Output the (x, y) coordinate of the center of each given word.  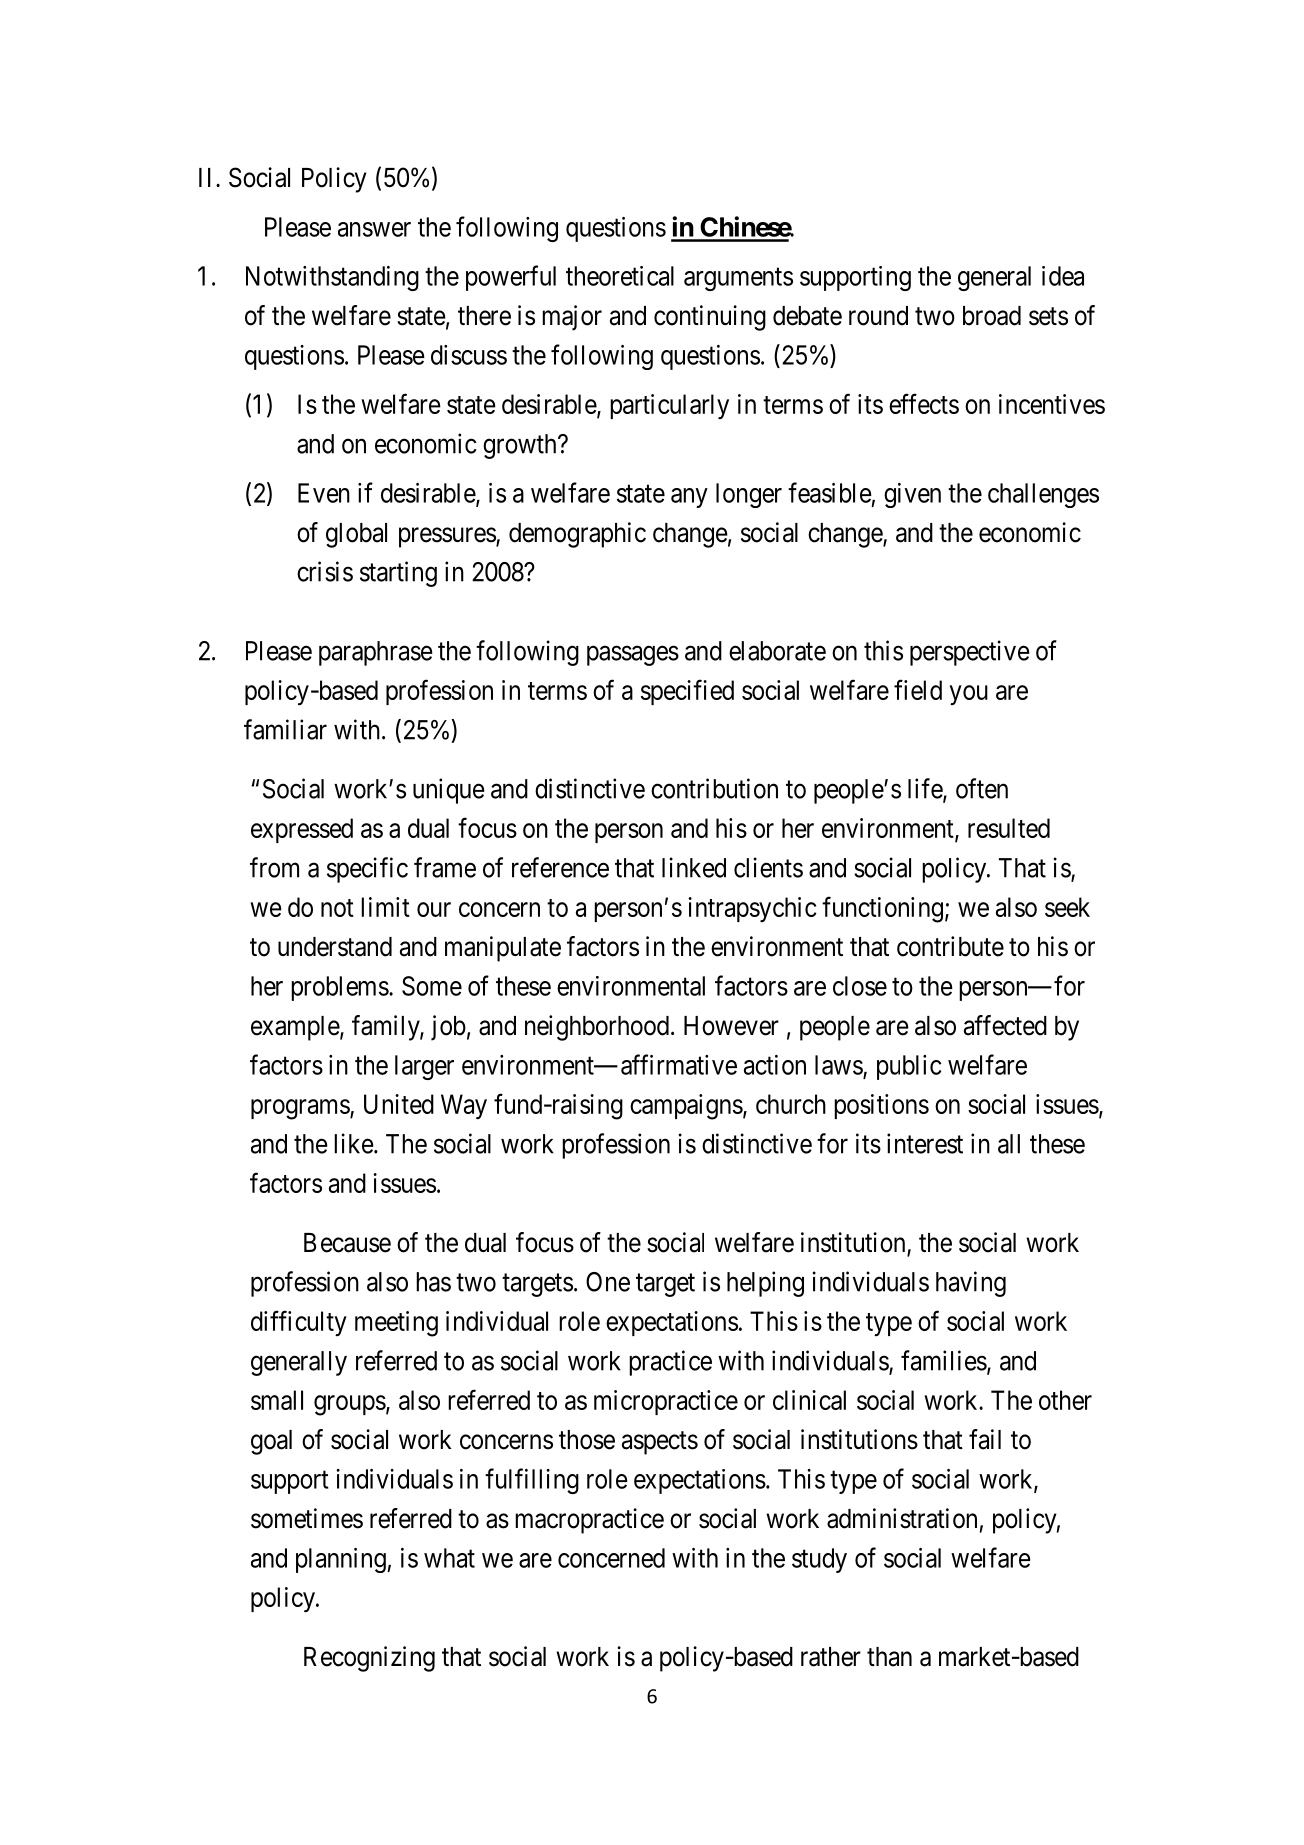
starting (398, 574)
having (971, 1284)
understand (335, 947)
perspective (969, 653)
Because (347, 1243)
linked (694, 867)
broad (992, 316)
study (819, 1560)
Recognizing (369, 1659)
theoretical (620, 276)
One (608, 1282)
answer (374, 229)
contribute (950, 946)
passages (633, 656)
